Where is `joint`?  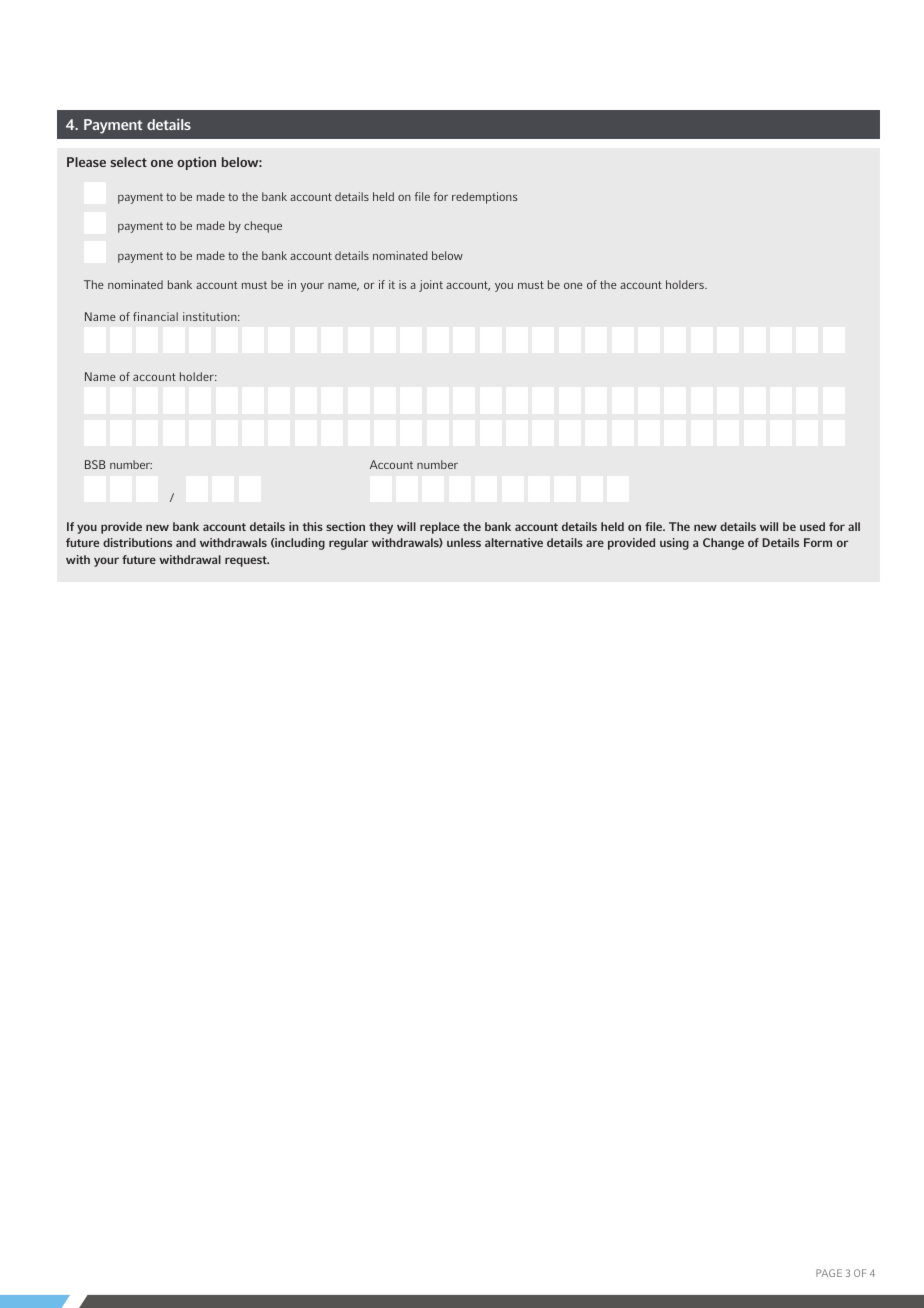
joint is located at coordinates (431, 286).
